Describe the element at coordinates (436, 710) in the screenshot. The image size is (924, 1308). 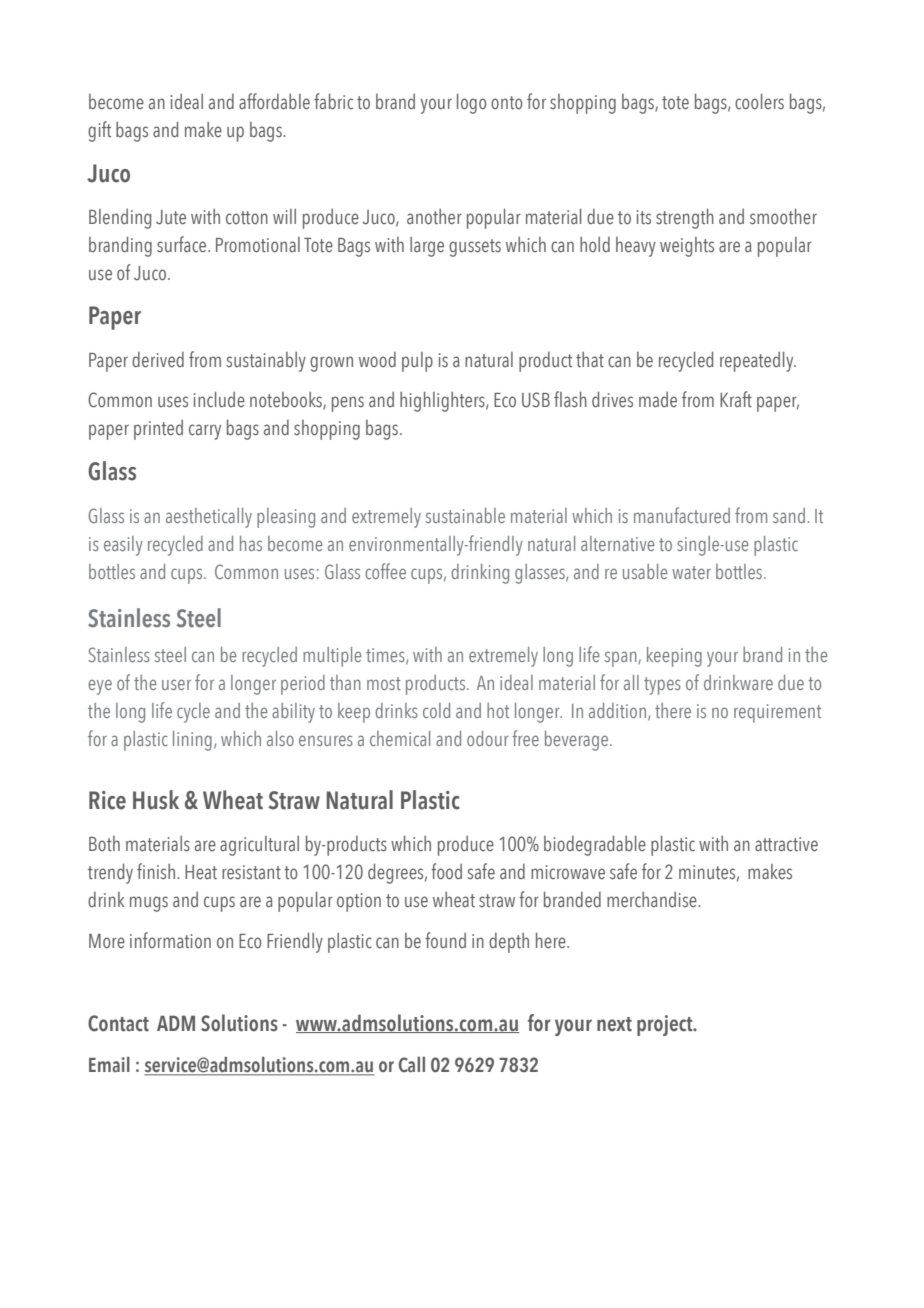
I see `cold` at that location.
